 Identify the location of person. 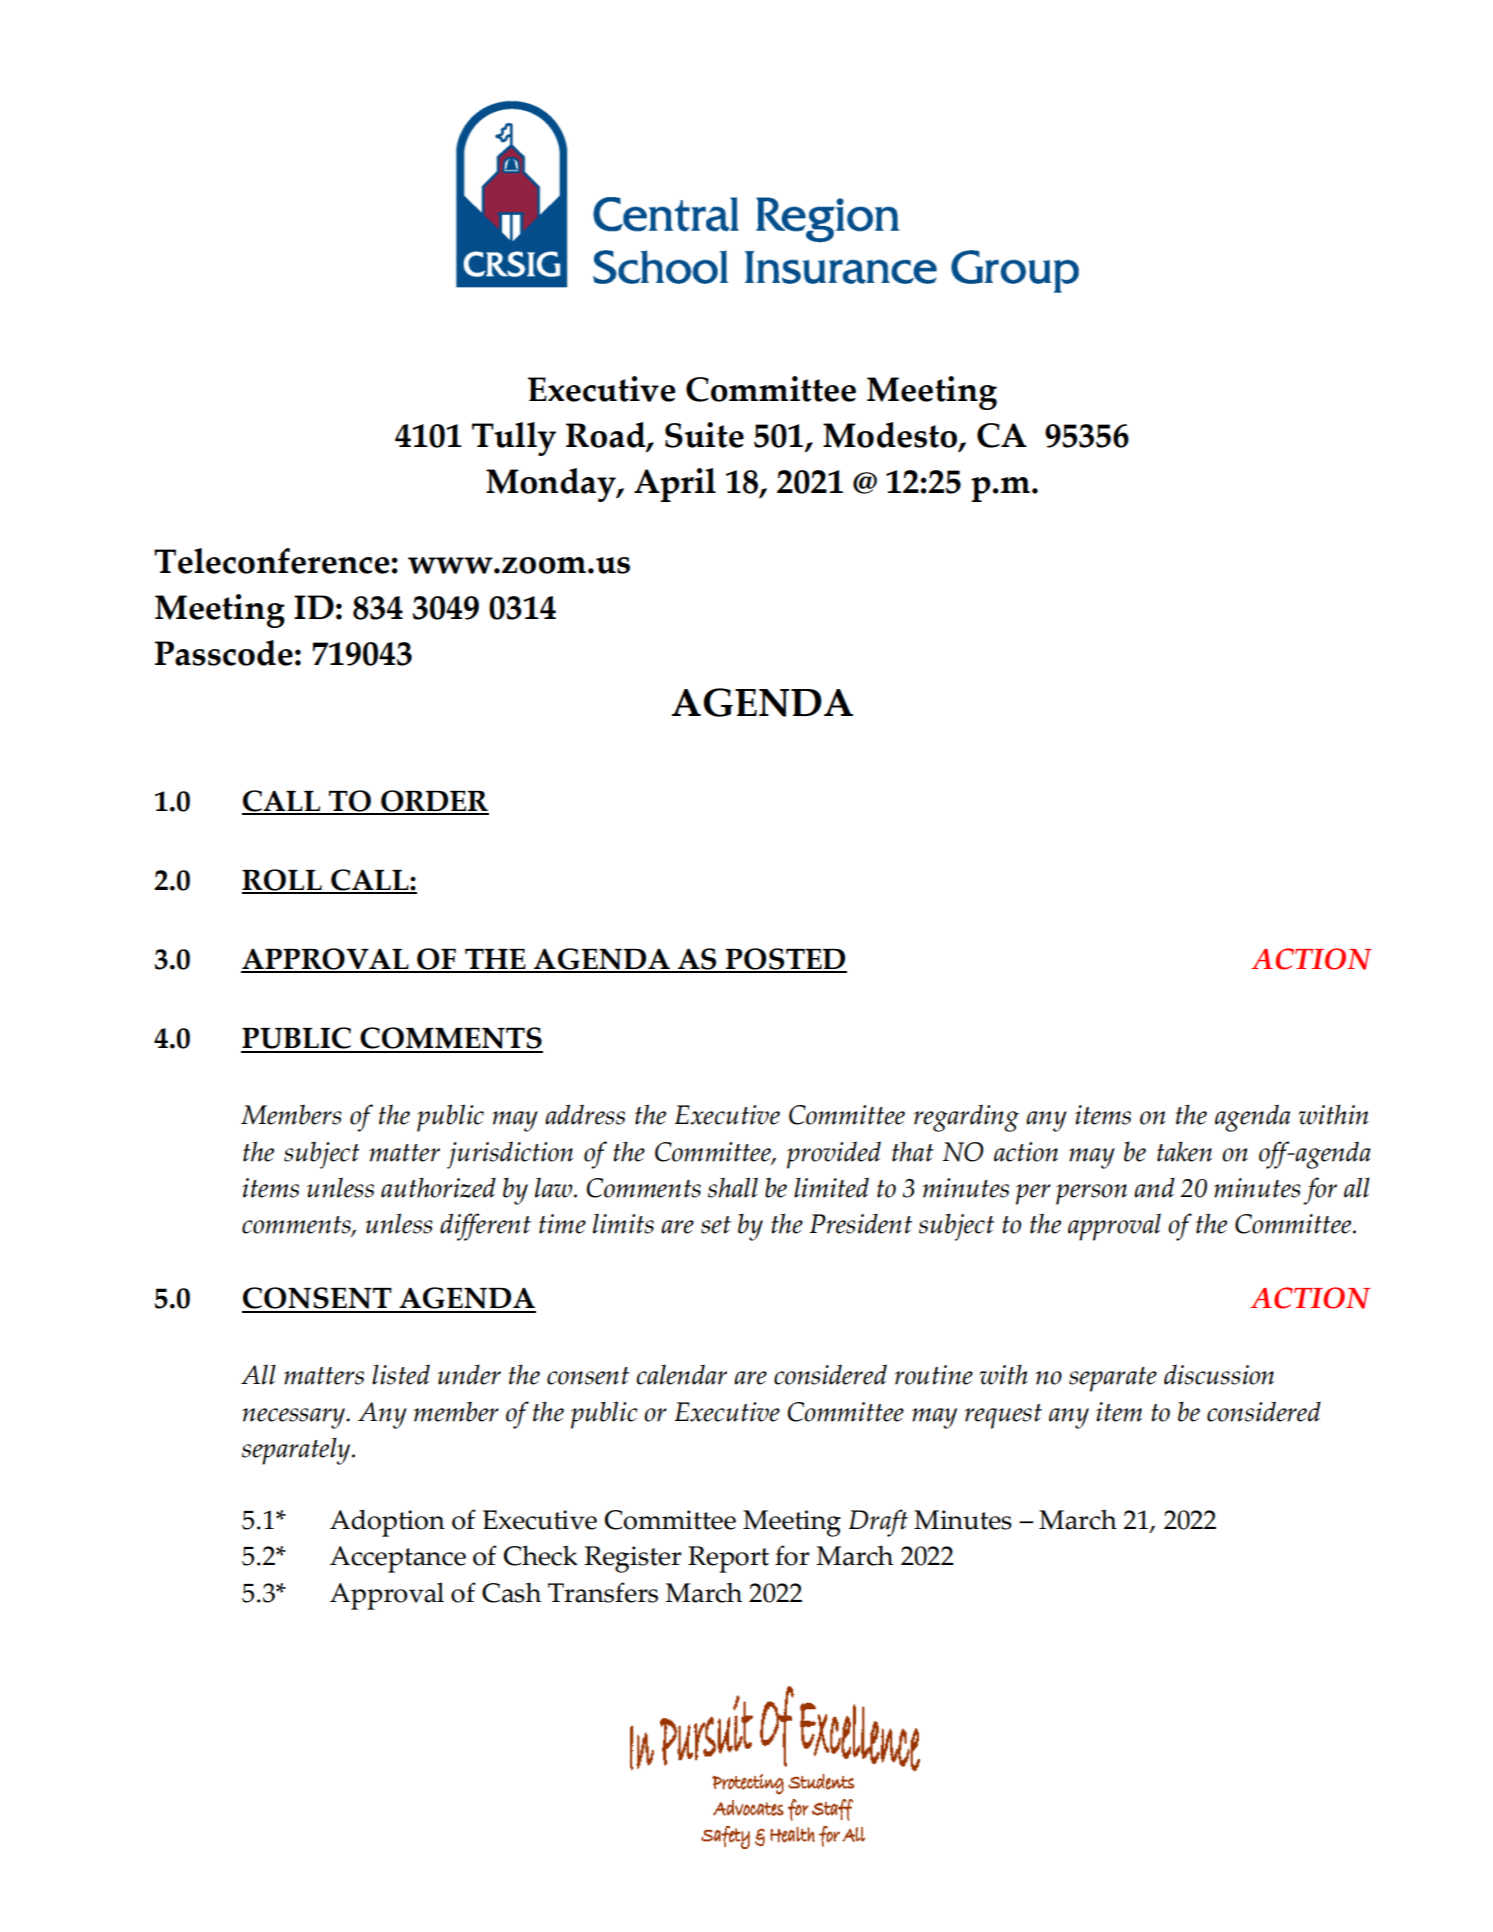
(1091, 1194).
